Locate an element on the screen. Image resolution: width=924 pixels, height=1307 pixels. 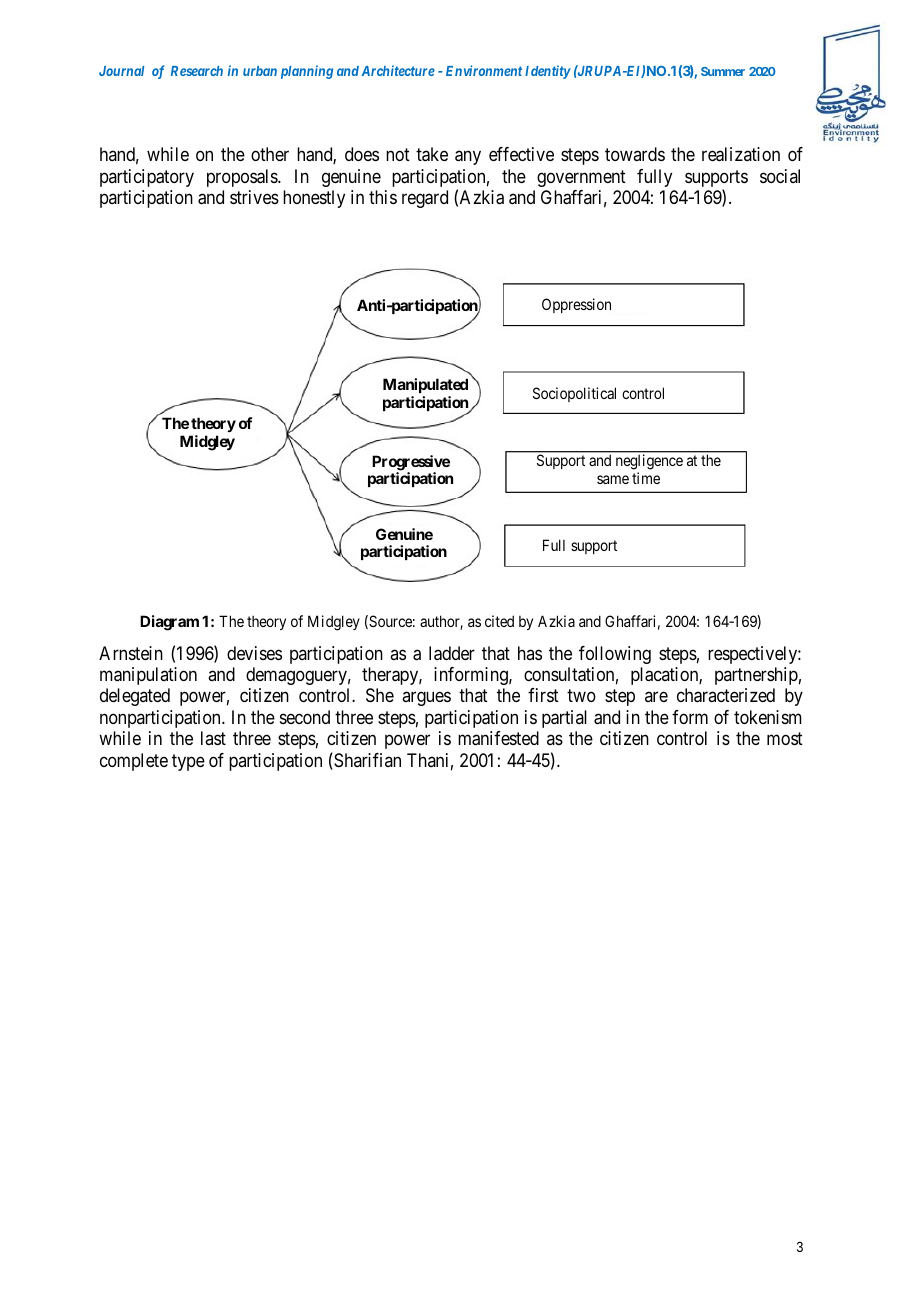
Progressive is located at coordinates (411, 464).
